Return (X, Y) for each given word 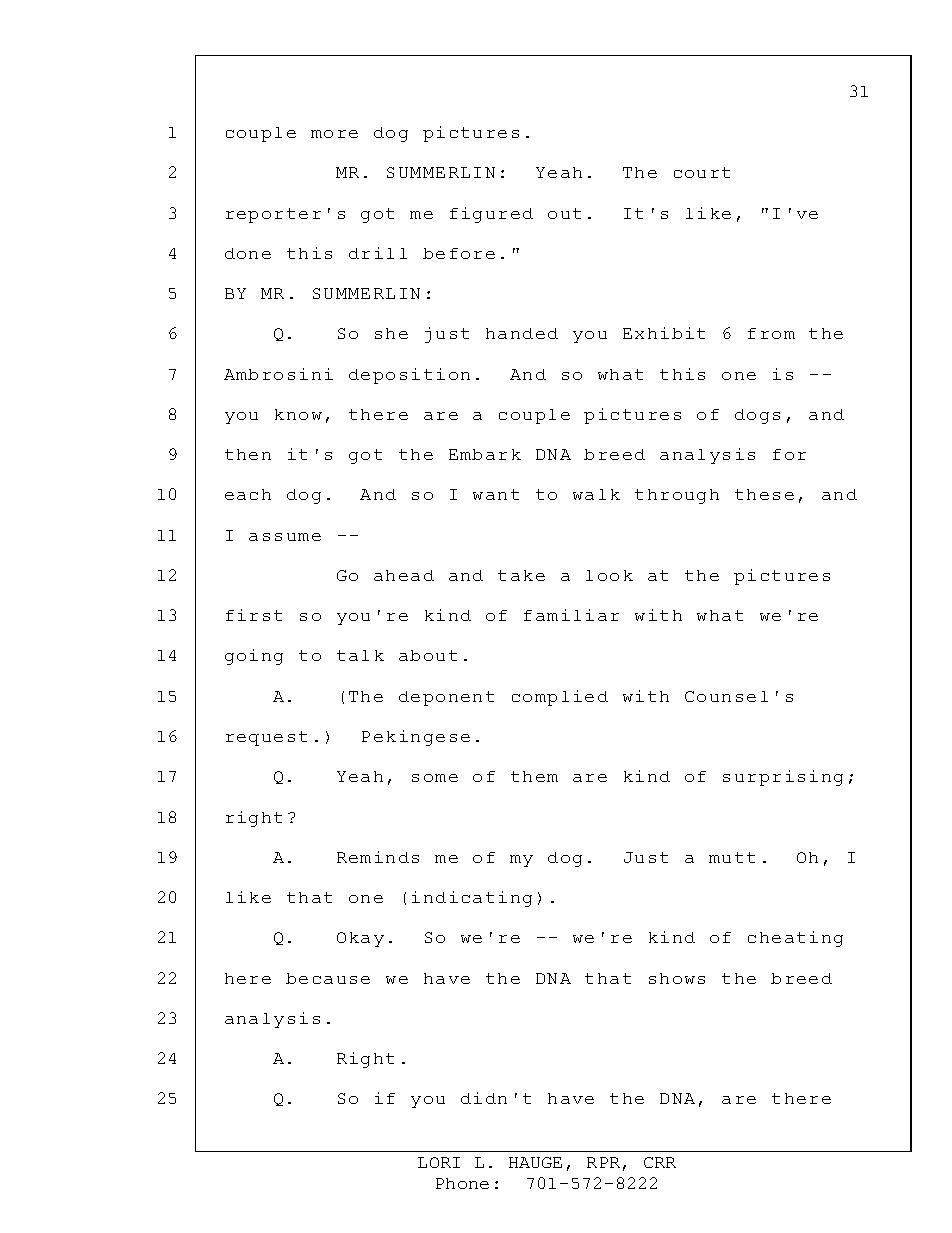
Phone (462, 1183)
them (534, 776)
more (334, 134)
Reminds (378, 857)
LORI (439, 1162)
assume (285, 537)
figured (491, 215)
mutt (732, 857)
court (702, 172)
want (496, 494)
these (764, 494)
